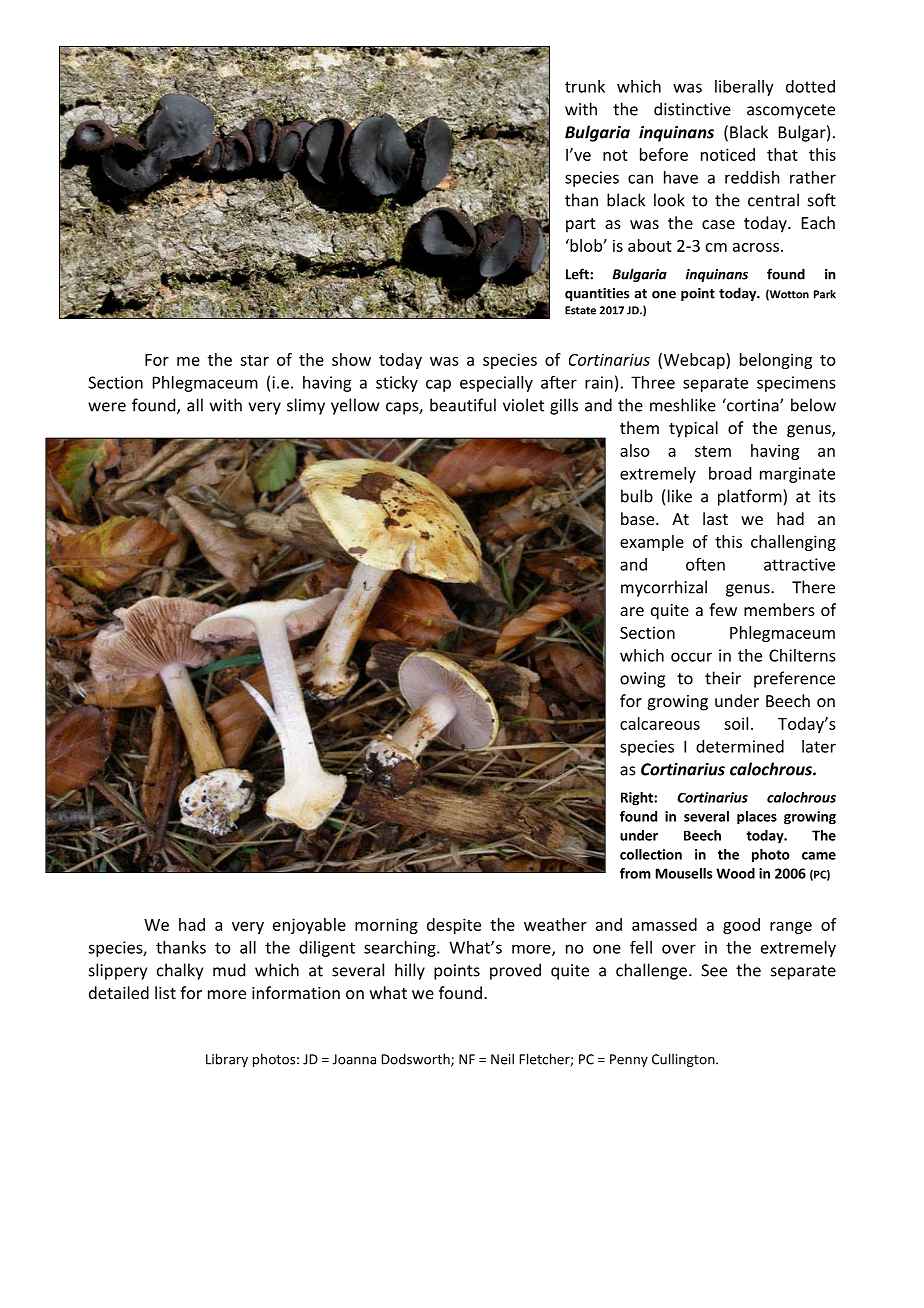 The height and width of the screenshot is (1308, 924). I want to click on slimy, so click(306, 406).
